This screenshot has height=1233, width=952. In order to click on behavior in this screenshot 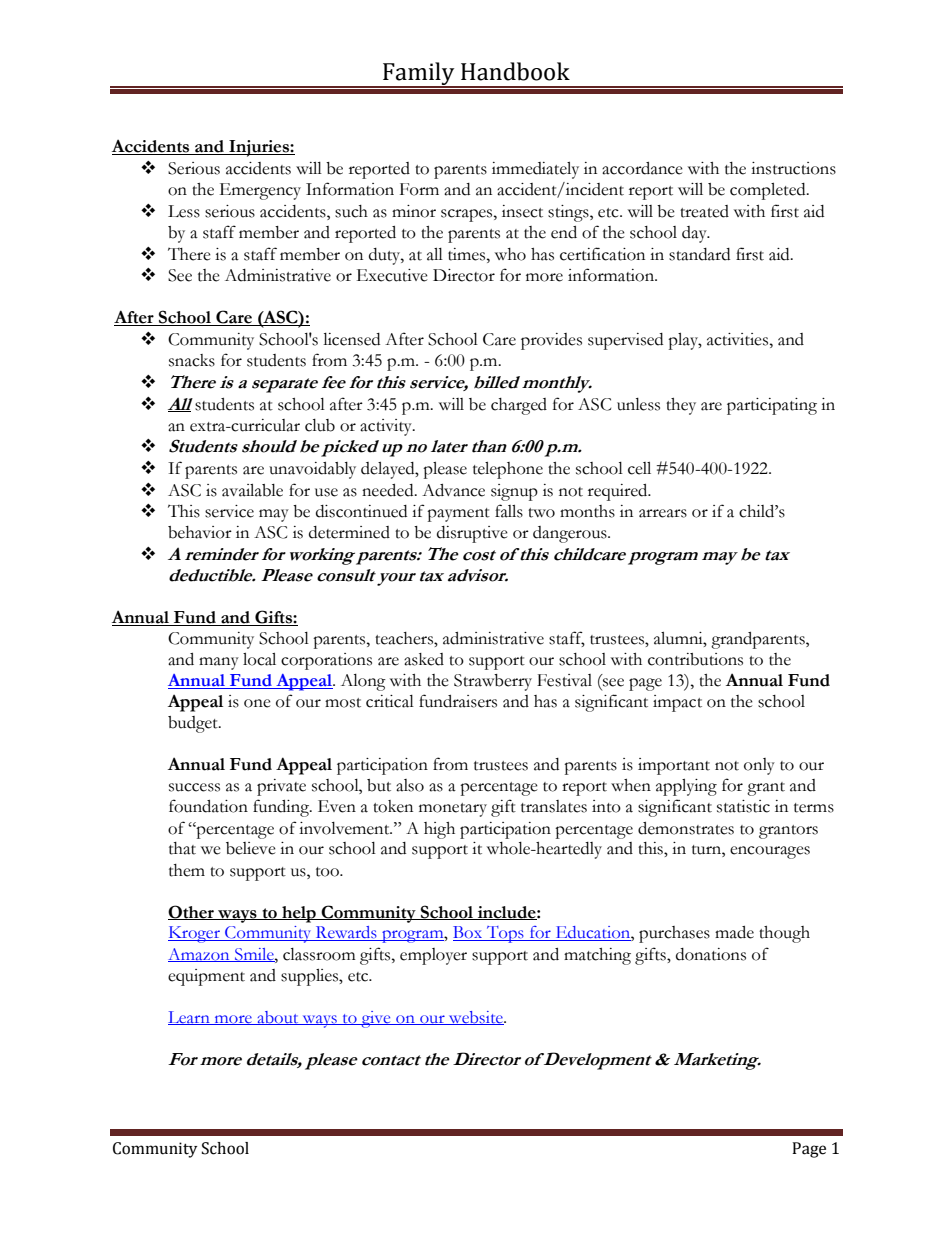, I will do `click(200, 532)`.
